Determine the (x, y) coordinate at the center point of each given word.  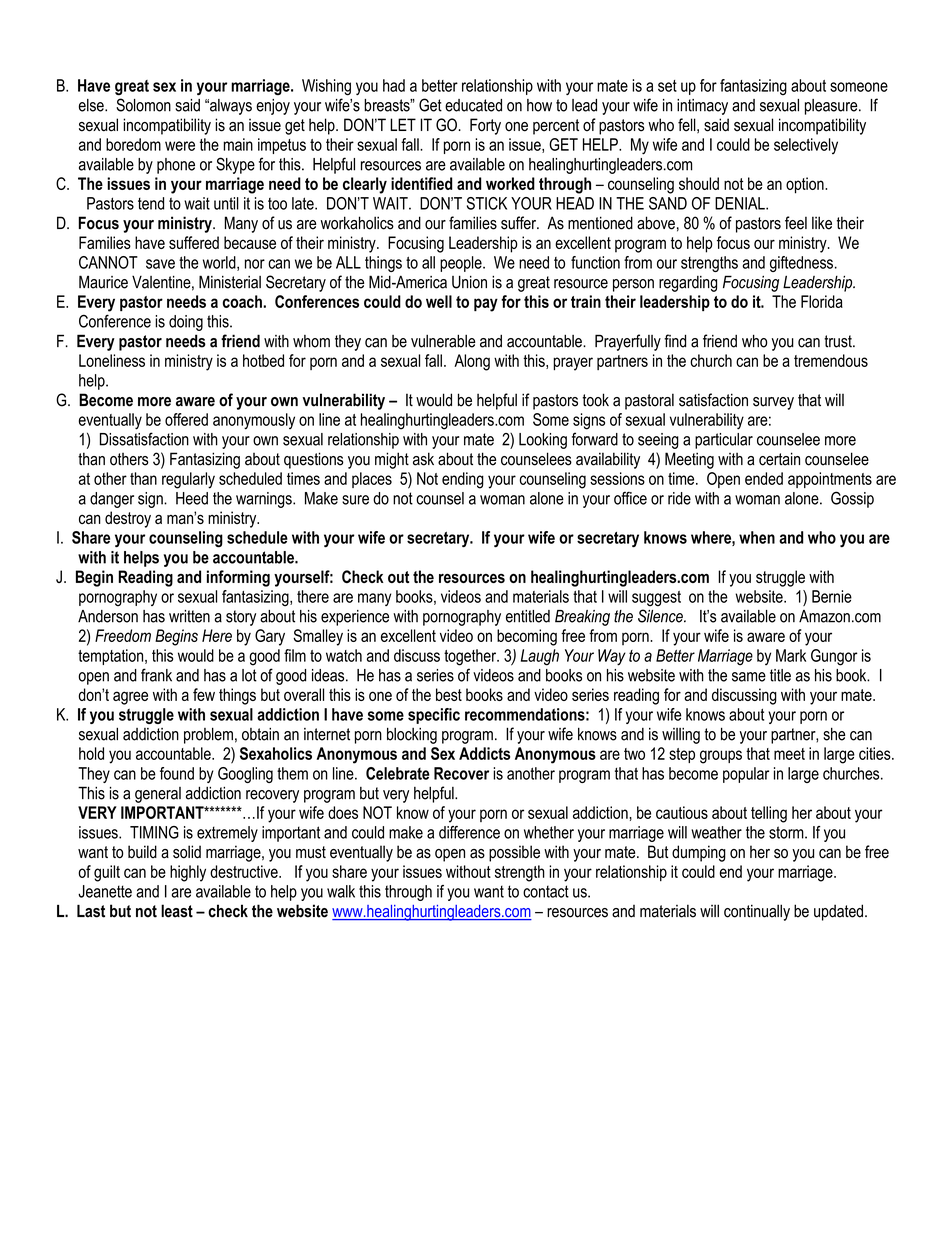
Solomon (143, 105)
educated (473, 105)
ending (463, 480)
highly (188, 873)
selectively (806, 146)
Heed (192, 498)
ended (764, 478)
